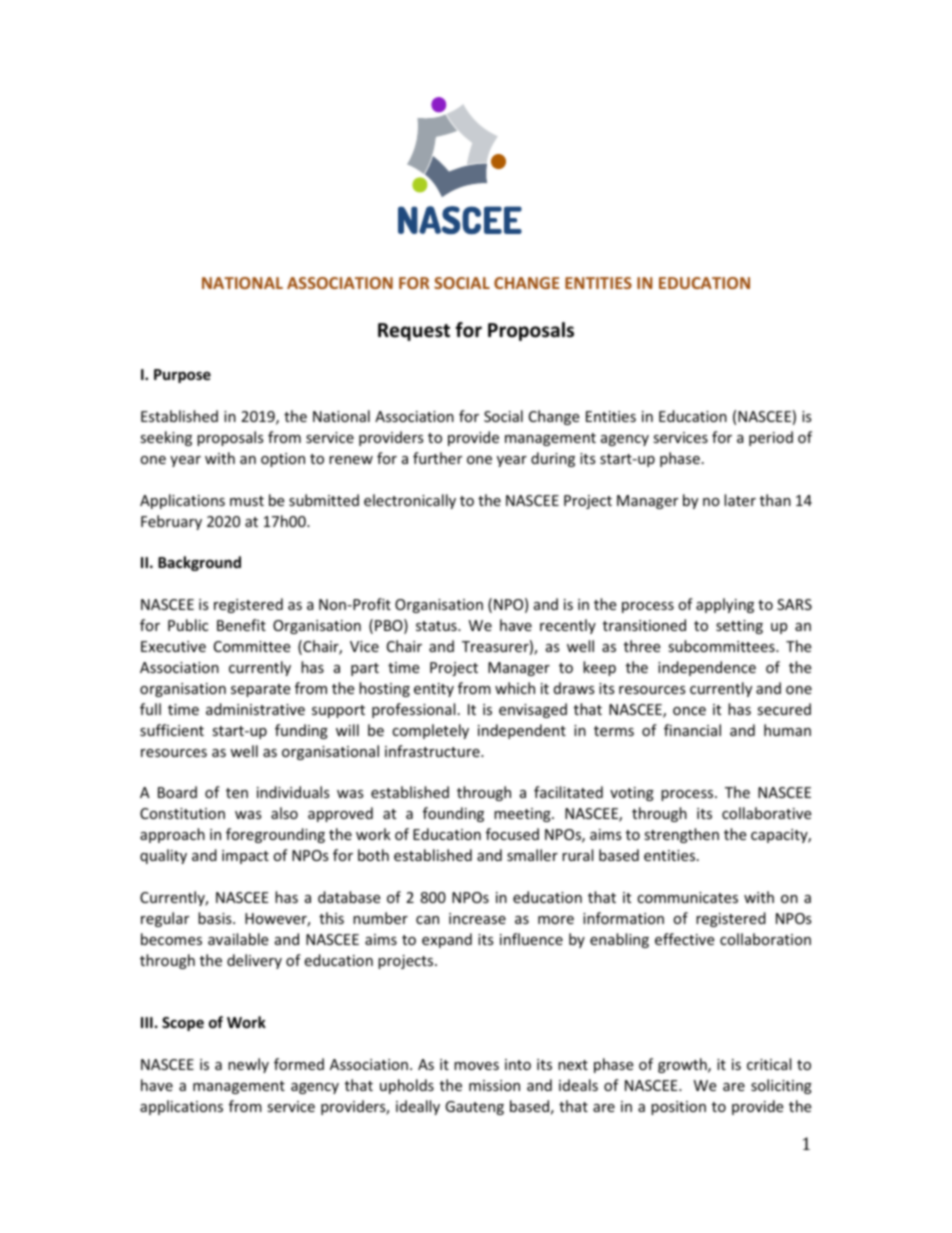 Image resolution: width=952 pixels, height=1233 pixels. I want to click on Purpose, so click(182, 376).
